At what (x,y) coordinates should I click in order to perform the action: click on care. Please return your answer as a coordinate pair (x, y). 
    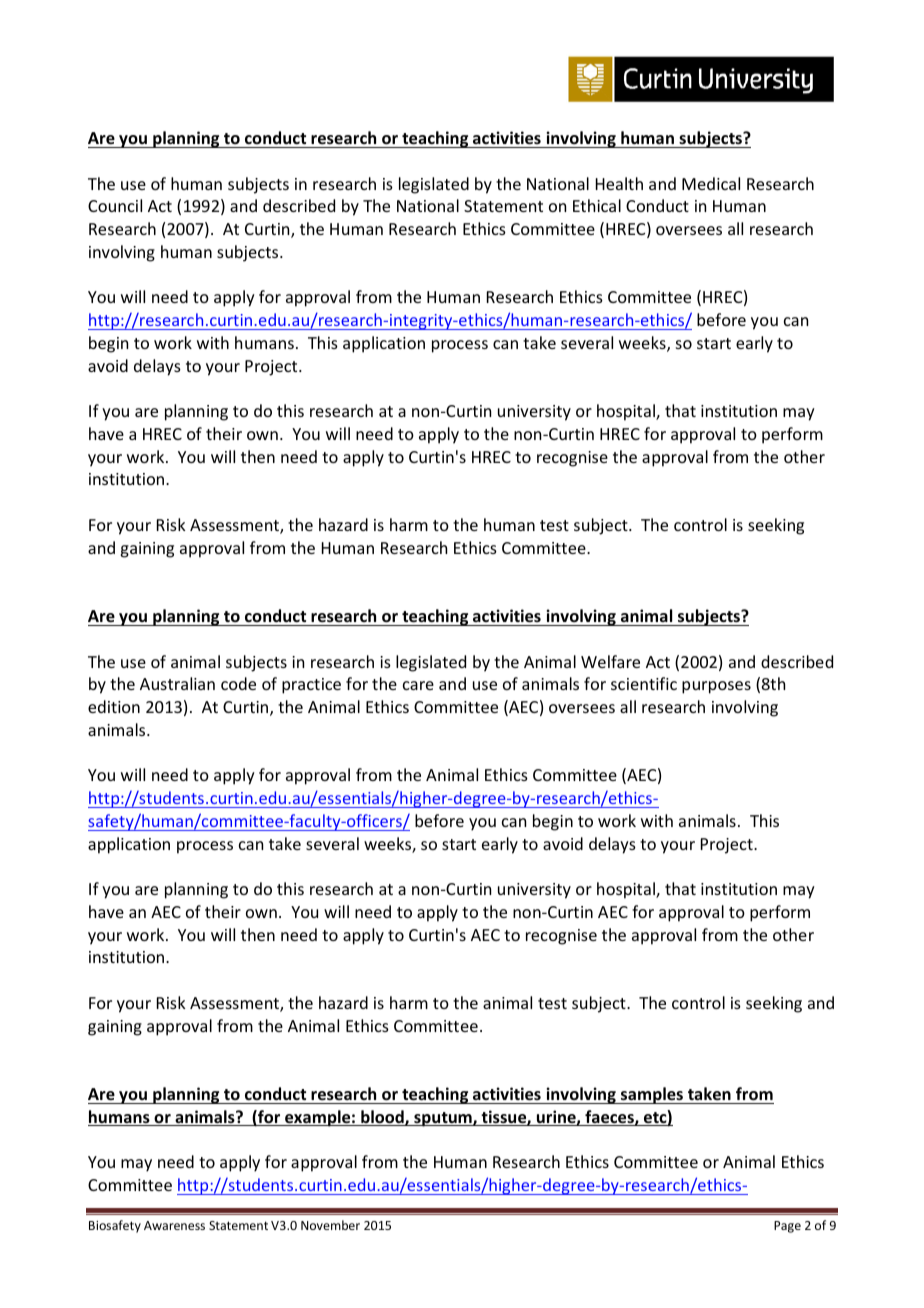
    Looking at the image, I should click on (418, 685).
